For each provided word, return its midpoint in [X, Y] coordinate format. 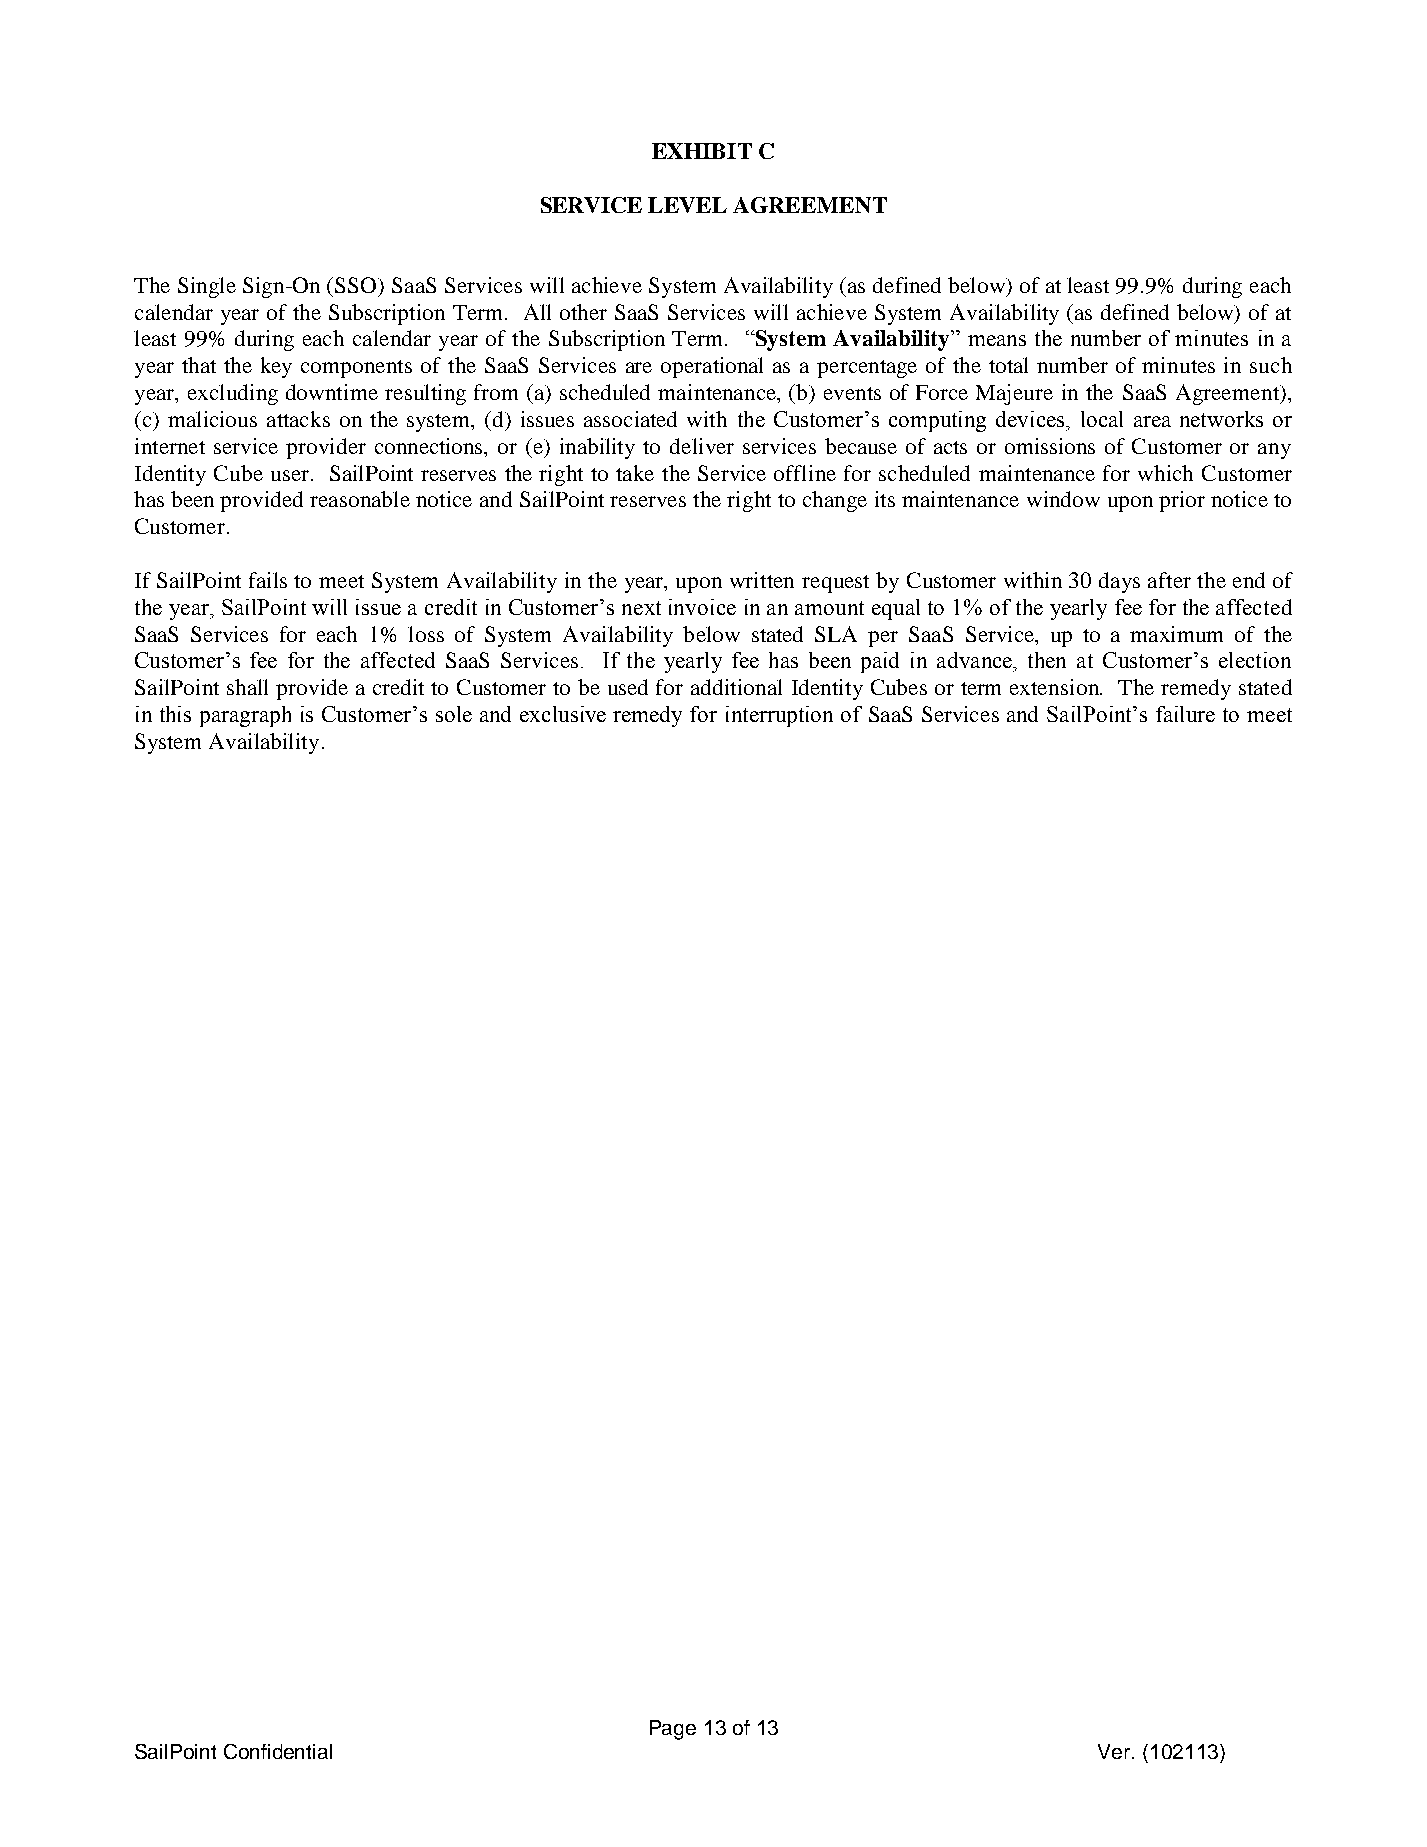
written [762, 580]
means [997, 340]
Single [207, 287]
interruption [779, 716]
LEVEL [687, 205]
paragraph [245, 716]
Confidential [278, 1751]
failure [1185, 714]
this [175, 714]
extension [1056, 687]
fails [268, 580]
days [1119, 582]
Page [673, 1730]
